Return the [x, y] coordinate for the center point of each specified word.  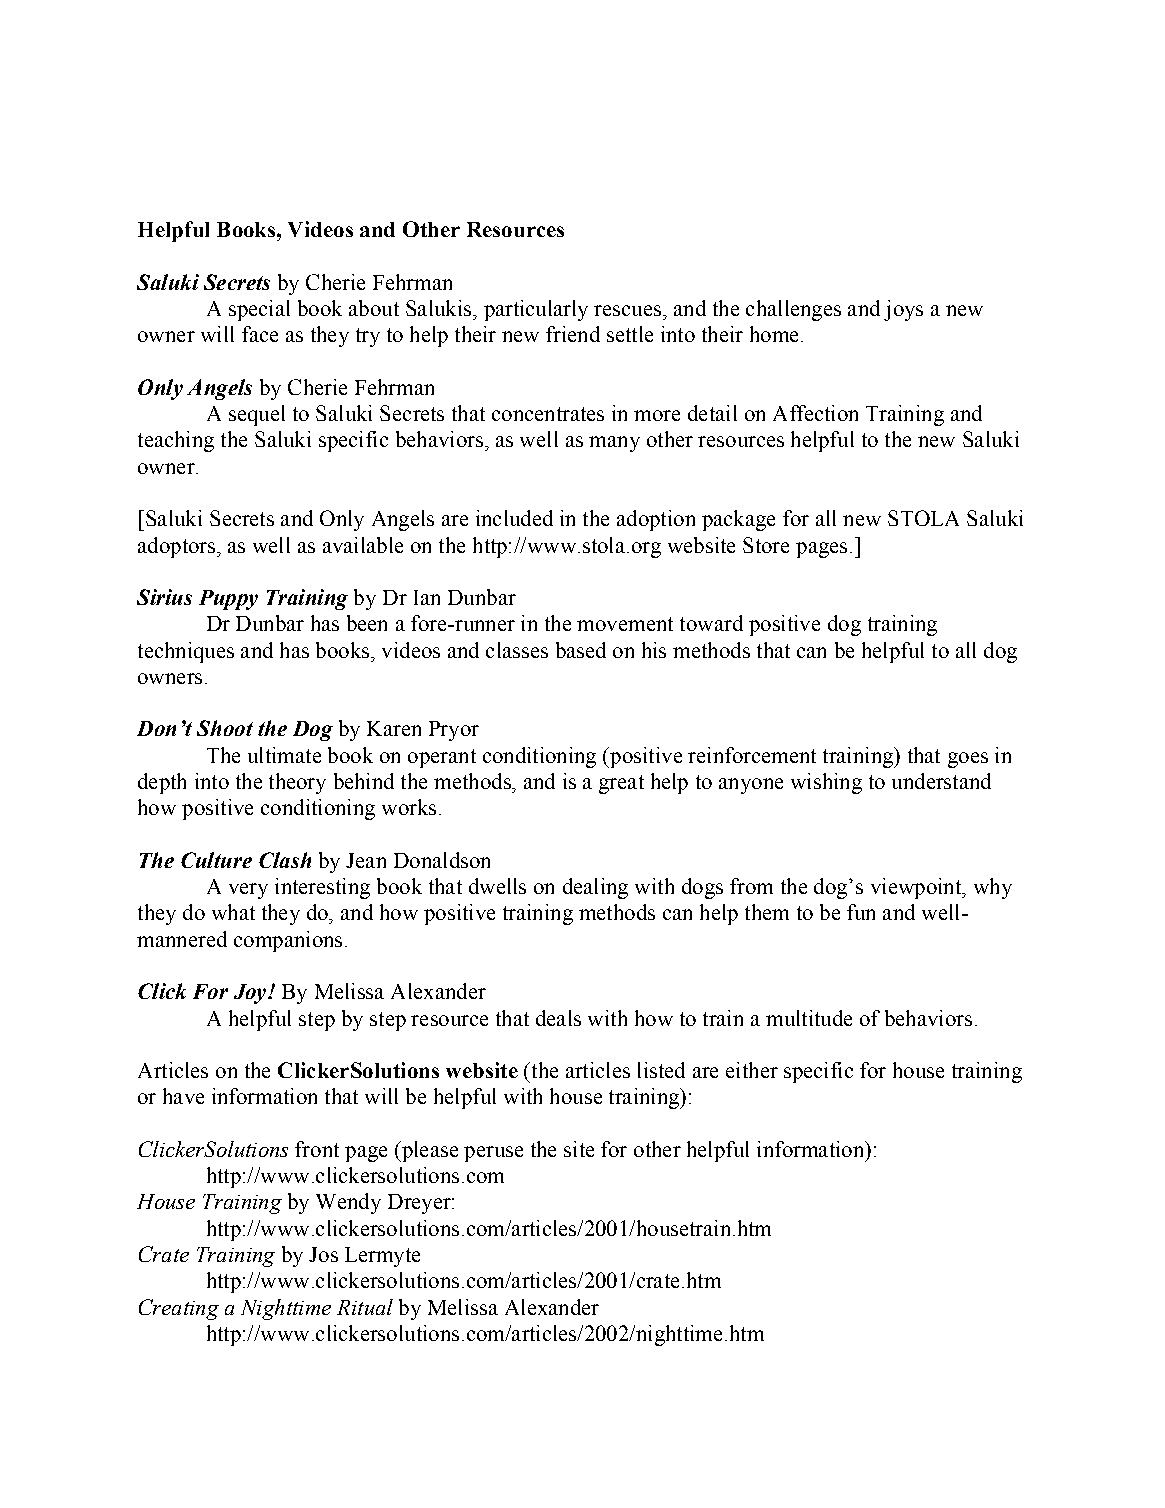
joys [903, 310]
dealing [595, 888]
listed [661, 1070]
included [514, 518]
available [363, 545]
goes [968, 760]
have [183, 1096]
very [248, 891]
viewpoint [917, 888]
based [581, 650]
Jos [323, 1254]
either [752, 1070]
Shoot [225, 728]
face [260, 334]
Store [766, 545]
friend [573, 334]
